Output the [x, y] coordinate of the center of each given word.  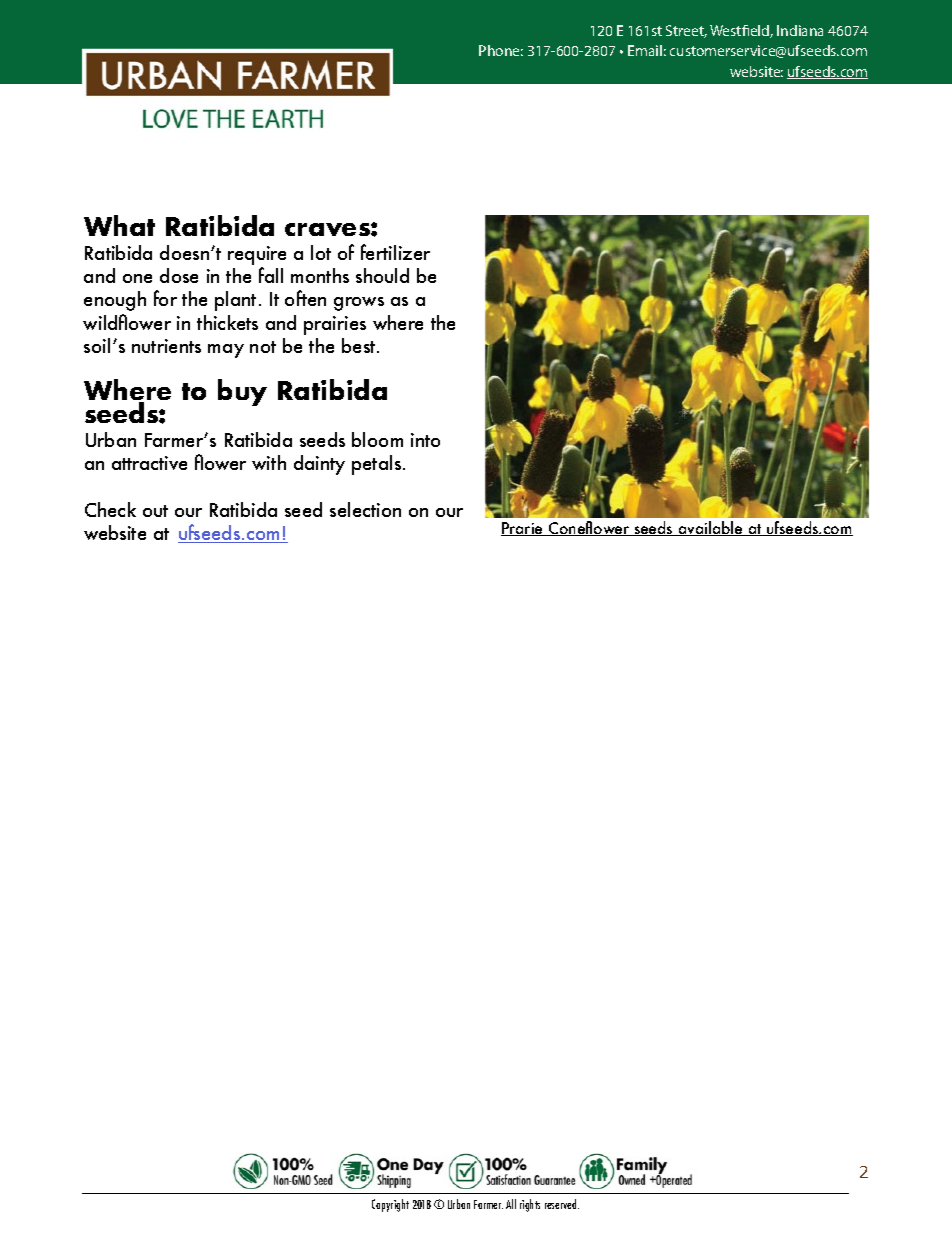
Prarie [523, 529]
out [155, 511]
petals [378, 465]
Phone [501, 50]
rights [530, 1205]
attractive [149, 463]
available [710, 528]
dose [179, 275]
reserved [562, 1204]
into [425, 440]
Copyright [390, 1205]
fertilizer [395, 252]
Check [110, 509]
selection [365, 509]
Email [645, 50]
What [119, 225]
